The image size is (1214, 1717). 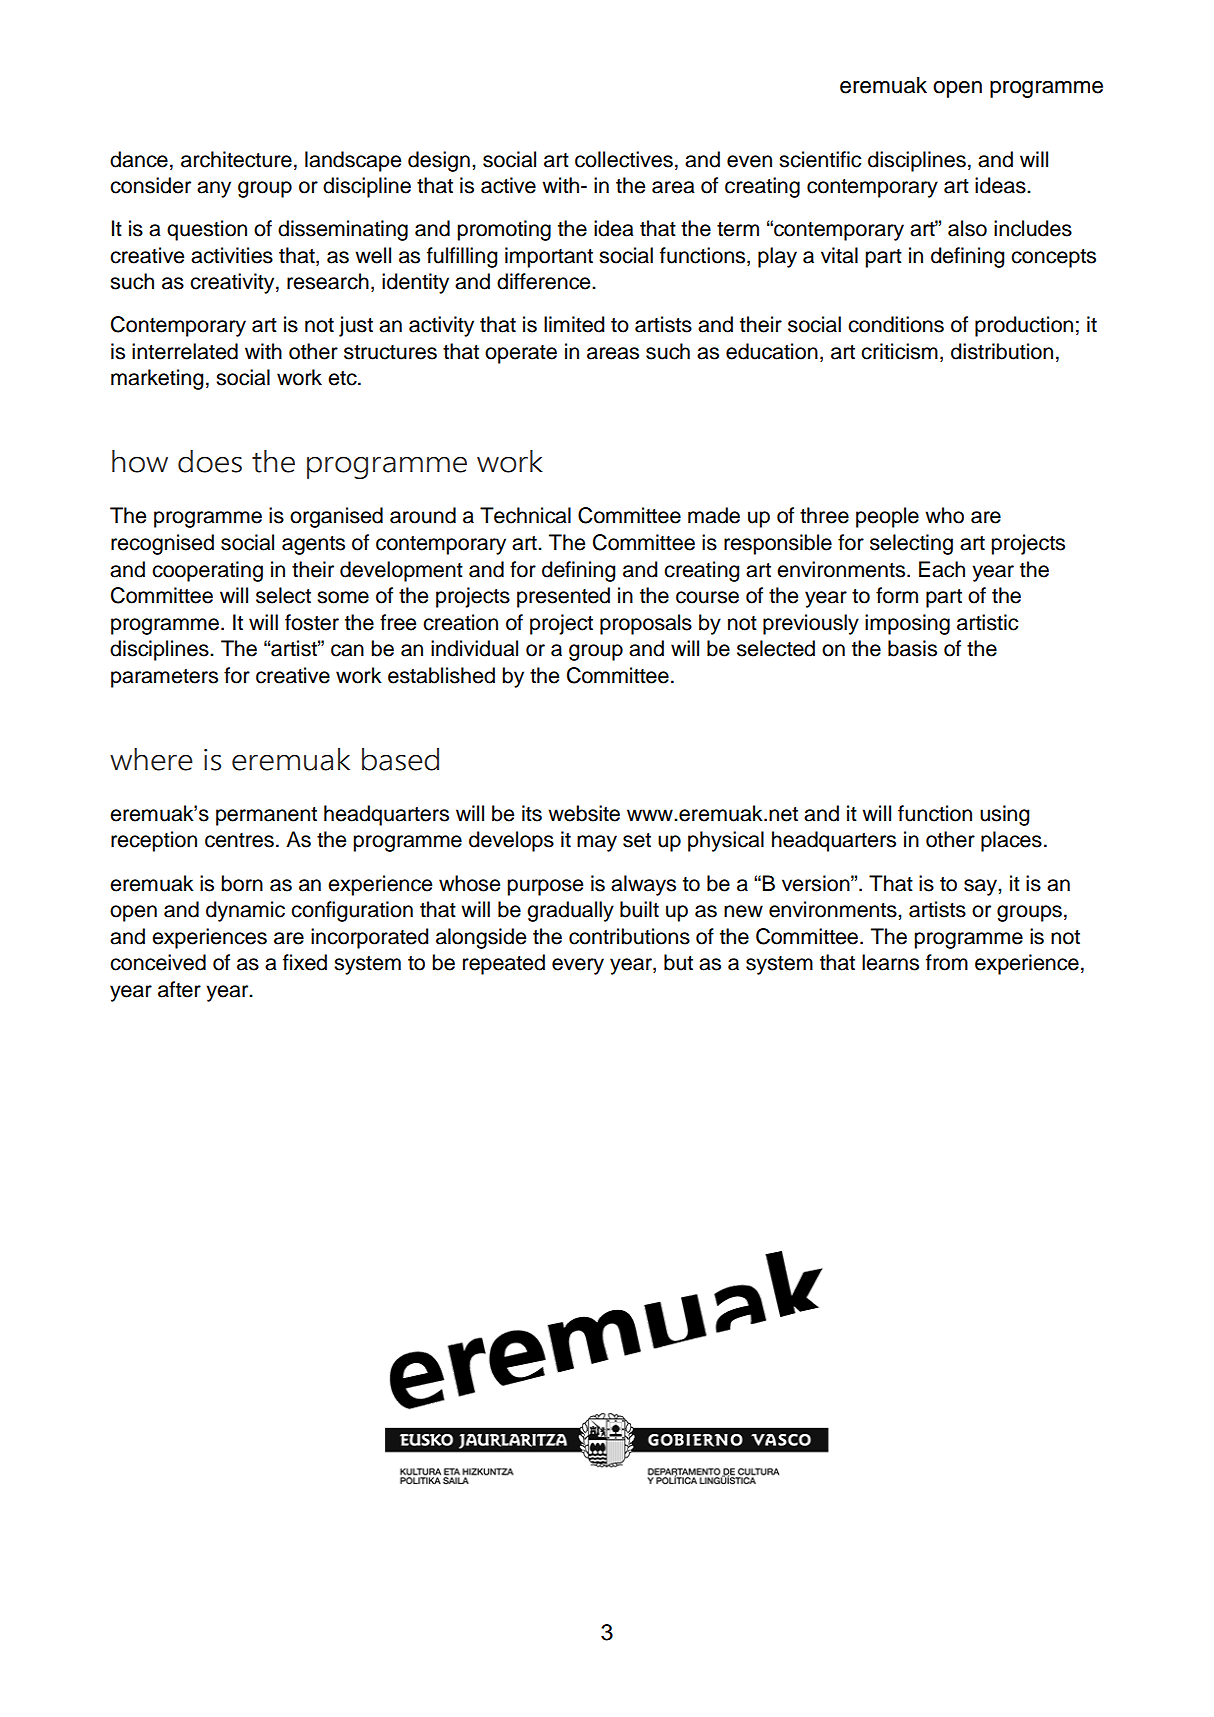 What do you see at coordinates (210, 461) in the document?
I see `does` at bounding box center [210, 461].
